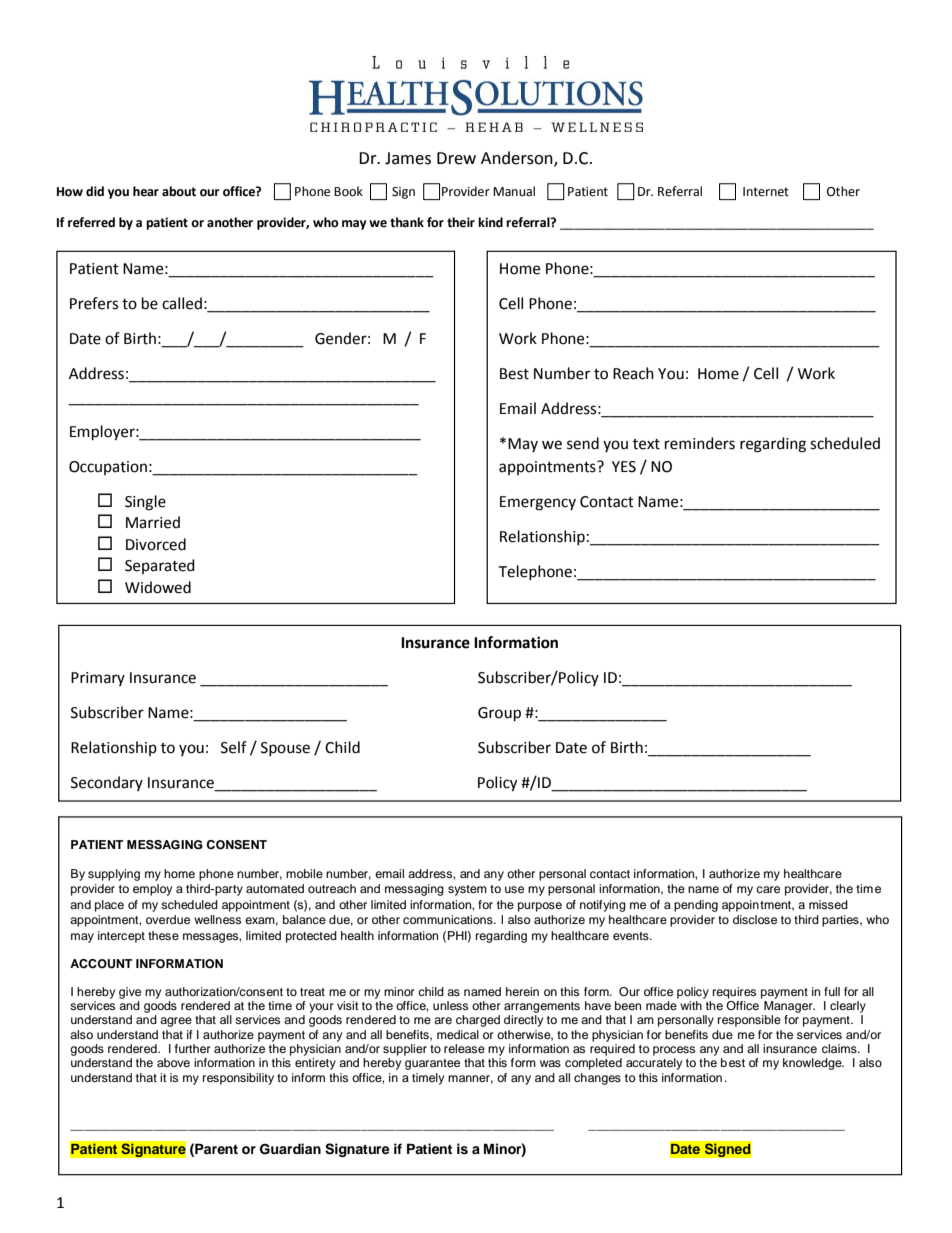 Image resolution: width=952 pixels, height=1233 pixels. What do you see at coordinates (432, 1064) in the image?
I see `guarantee` at bounding box center [432, 1064].
